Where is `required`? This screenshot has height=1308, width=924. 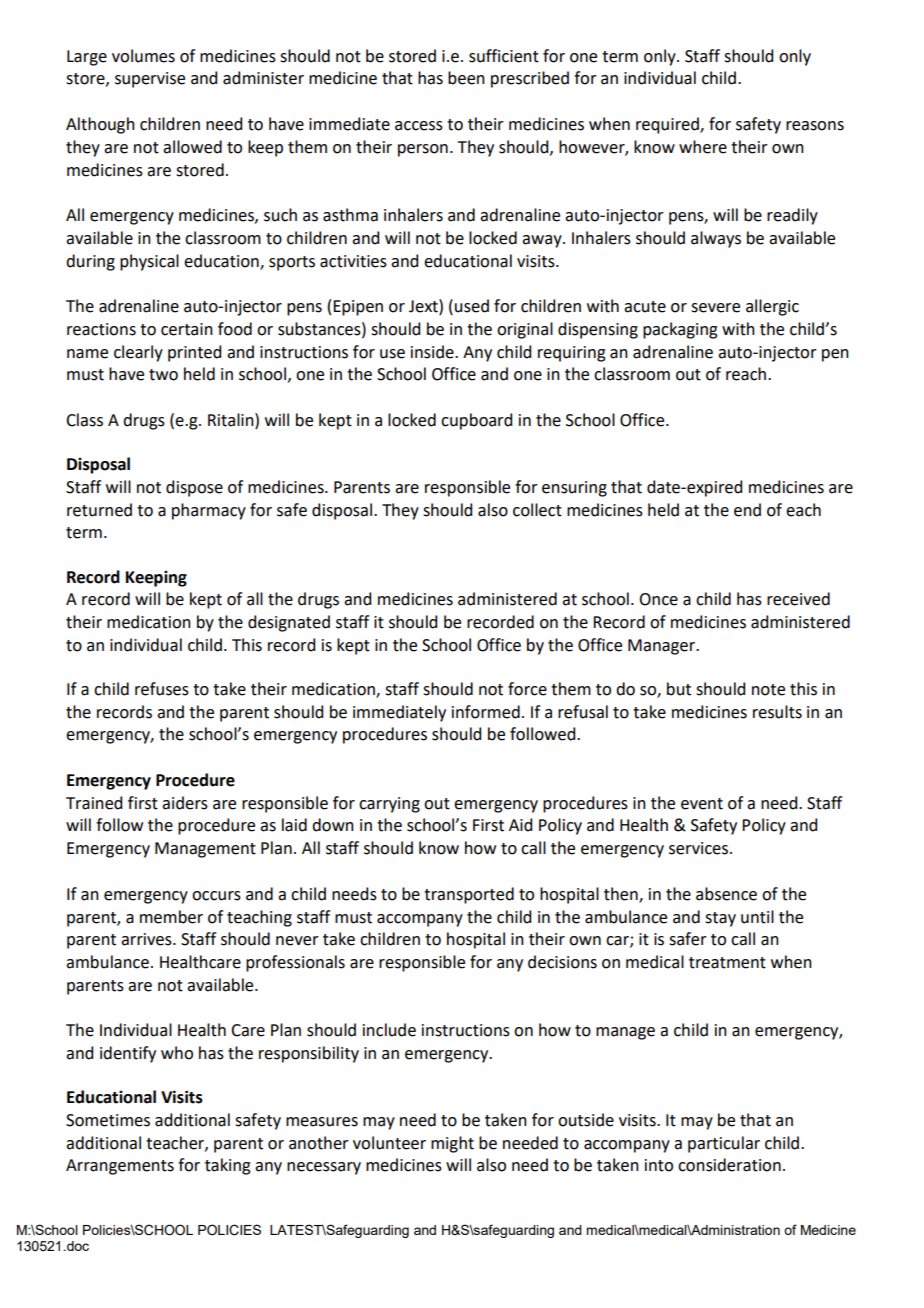
required is located at coordinates (668, 125).
